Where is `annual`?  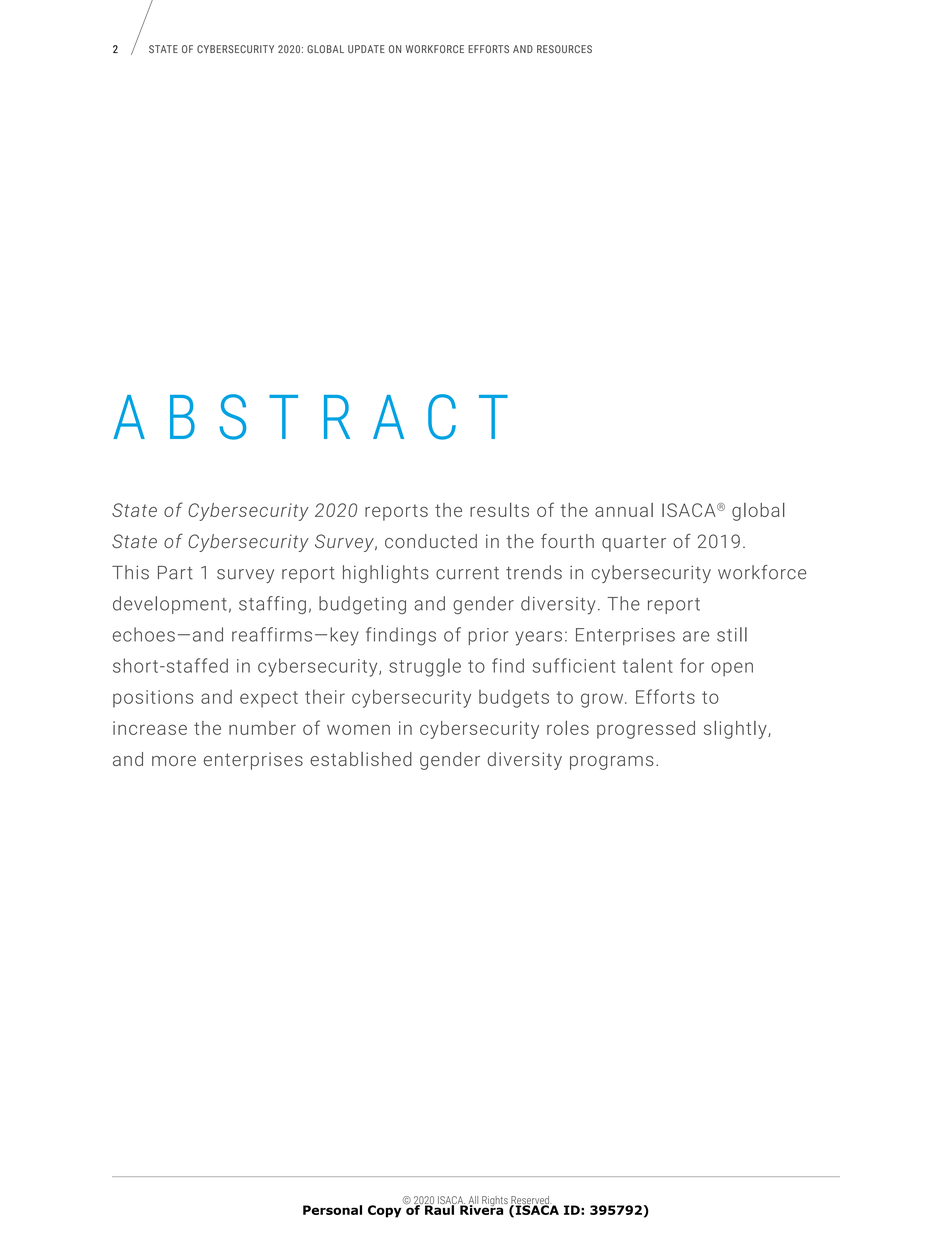
annual is located at coordinates (624, 510).
